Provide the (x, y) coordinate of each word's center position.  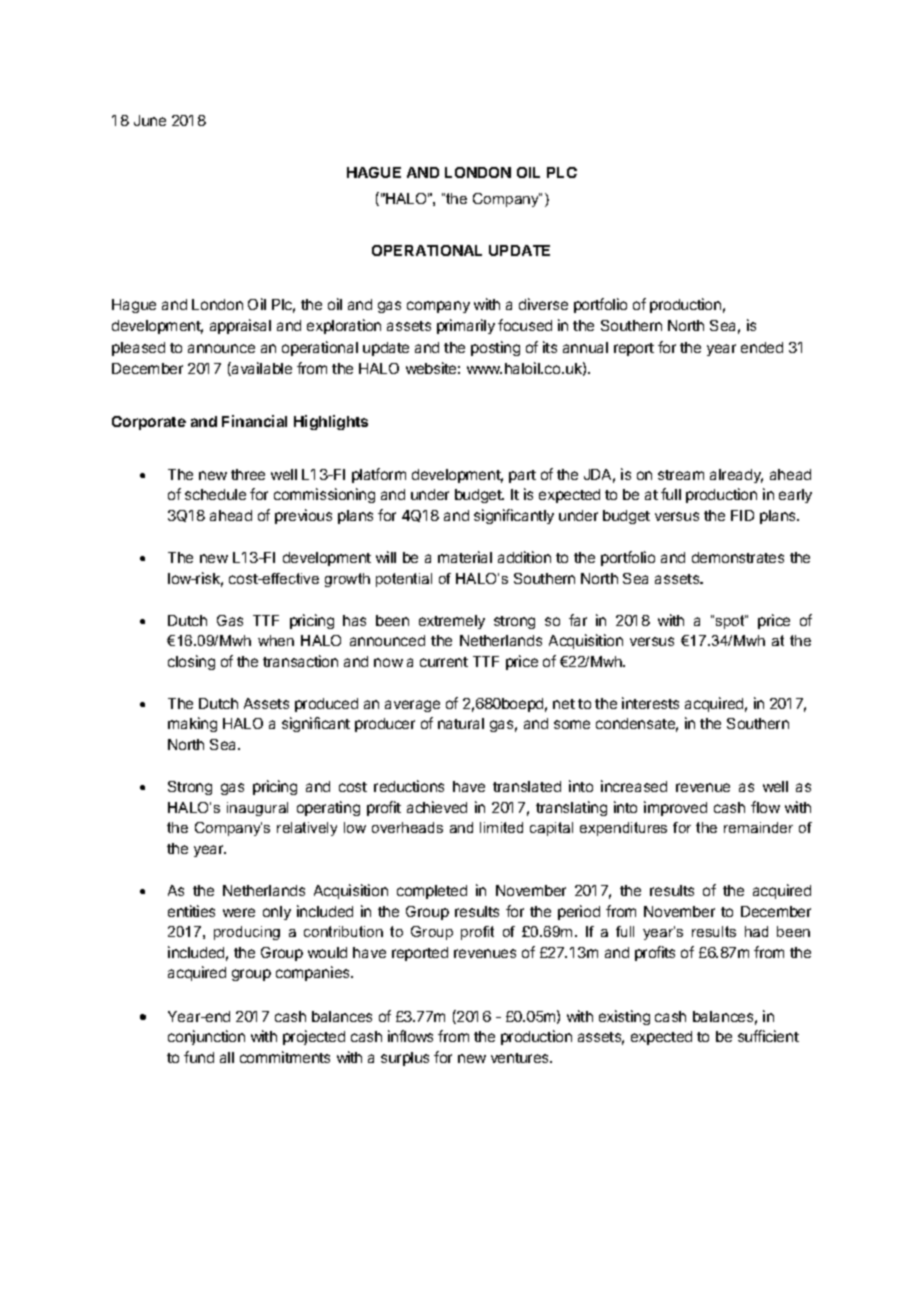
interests (650, 703)
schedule (215, 494)
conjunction (206, 1037)
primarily (466, 326)
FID (742, 515)
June (150, 120)
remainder (758, 827)
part (522, 476)
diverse (543, 304)
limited (501, 827)
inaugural (257, 809)
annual (585, 347)
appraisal (240, 326)
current (444, 662)
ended (762, 347)
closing (191, 662)
